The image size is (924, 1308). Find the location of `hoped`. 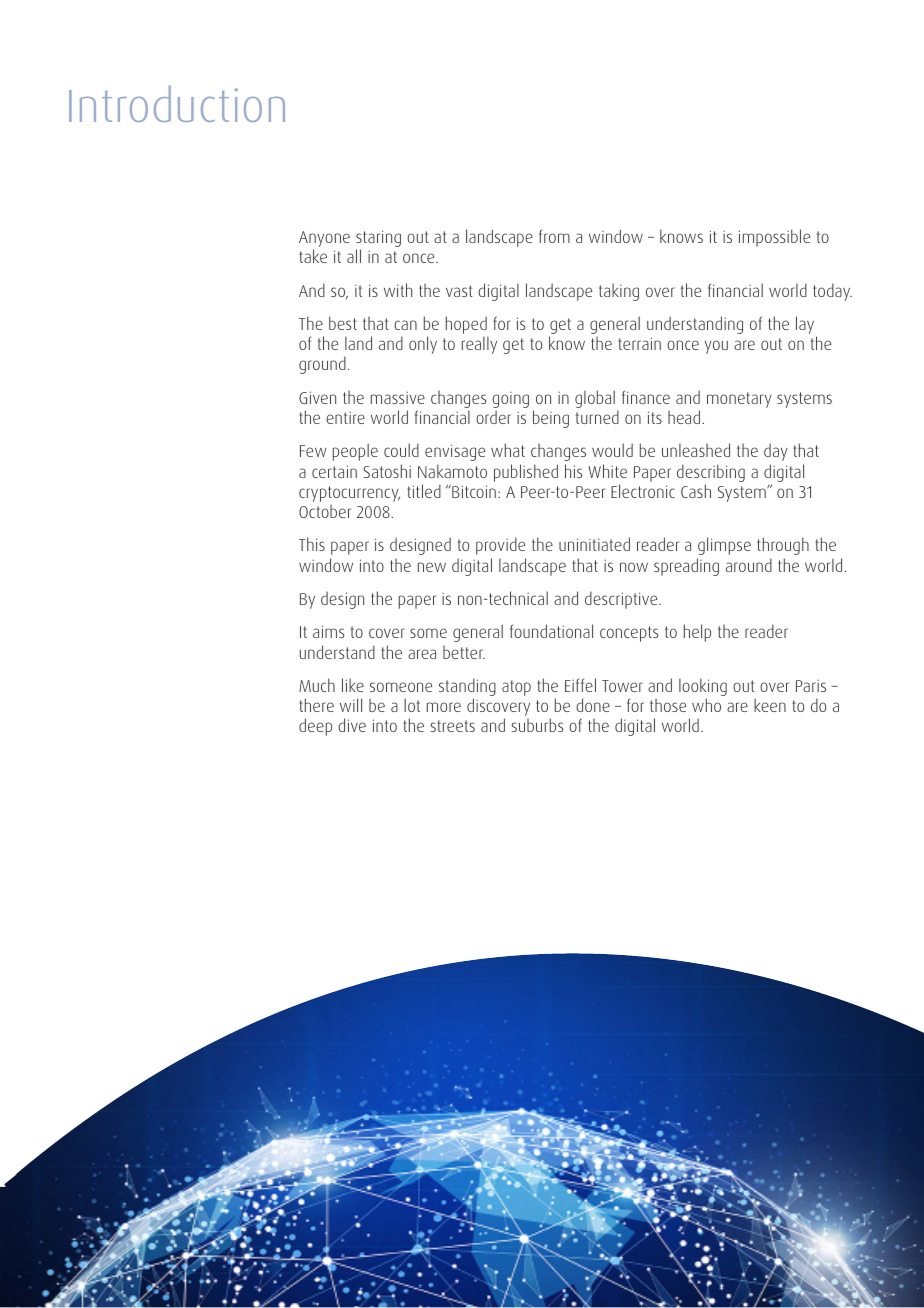

hoped is located at coordinates (467, 326).
